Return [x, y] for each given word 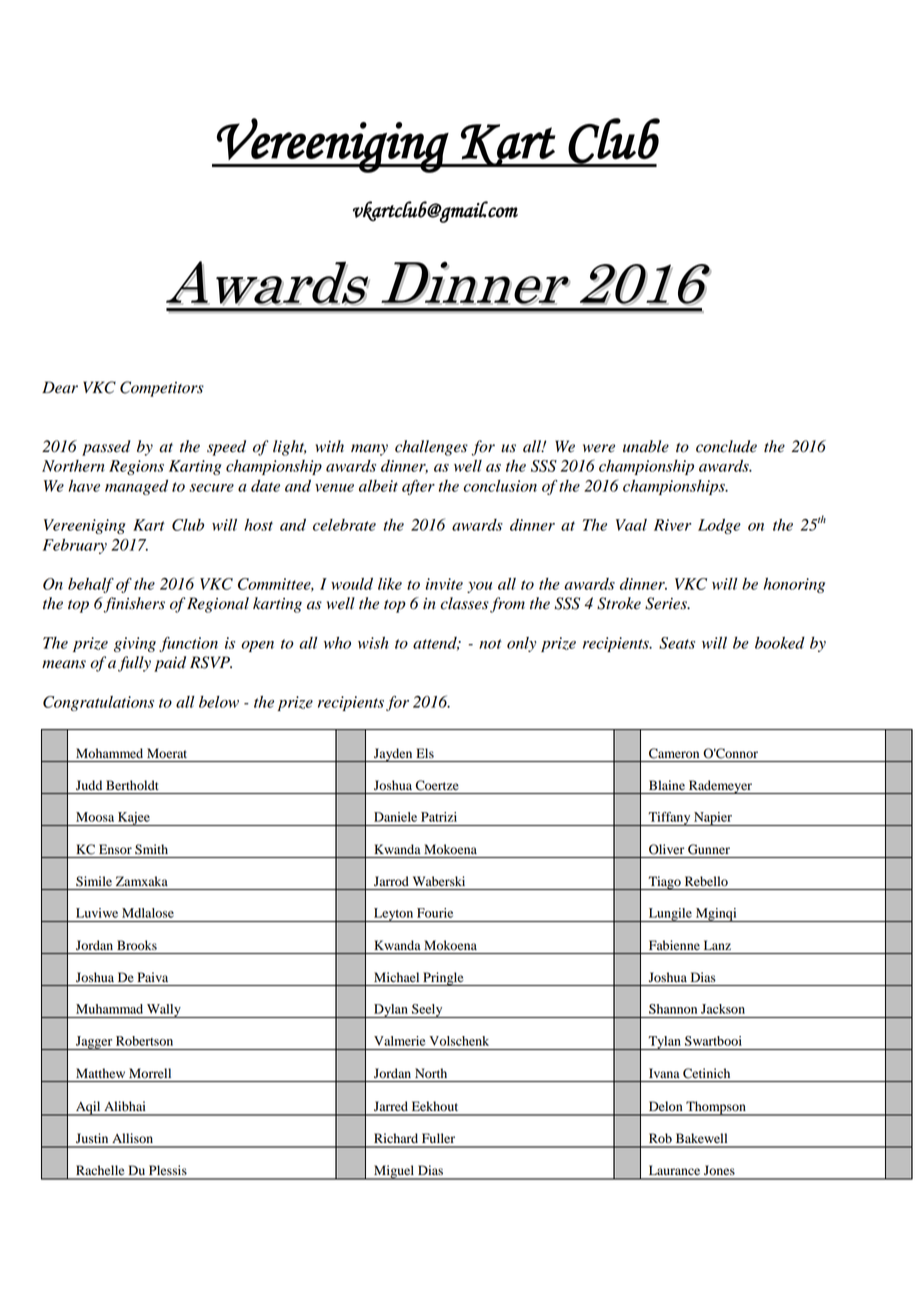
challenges [431, 448]
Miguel [394, 1172]
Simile [94, 881]
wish [373, 643]
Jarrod [391, 881]
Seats [677, 643]
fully [134, 664]
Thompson [716, 1108]
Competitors [162, 389]
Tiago [664, 883]
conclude [726, 446]
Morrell [150, 1073]
